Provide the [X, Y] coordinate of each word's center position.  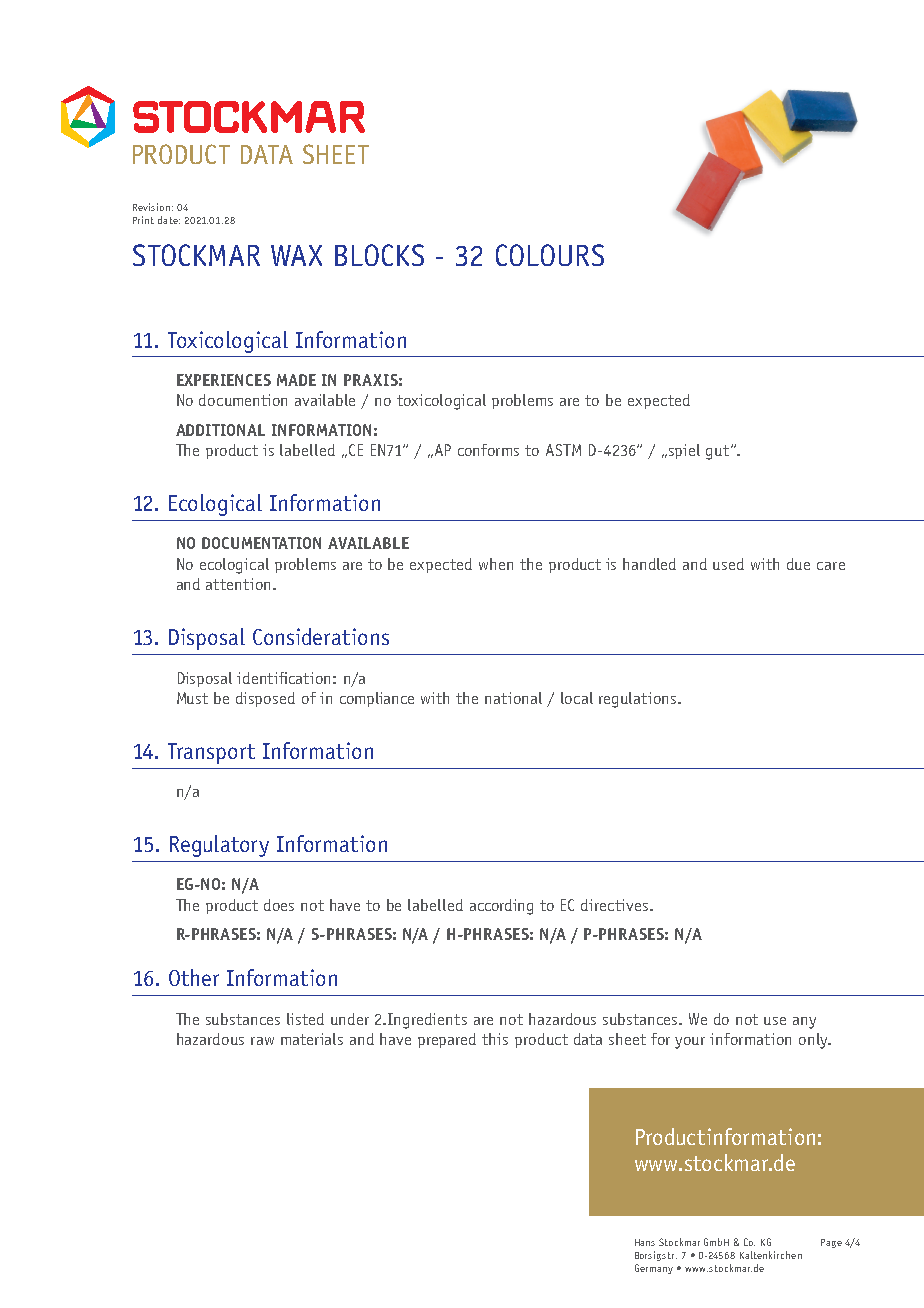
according [501, 907]
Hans [645, 1242]
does [279, 905]
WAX [296, 255]
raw [262, 1041]
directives [616, 905]
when [496, 564]
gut [719, 452]
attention [240, 584]
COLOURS [550, 255]
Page [831, 1243]
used [728, 564]
